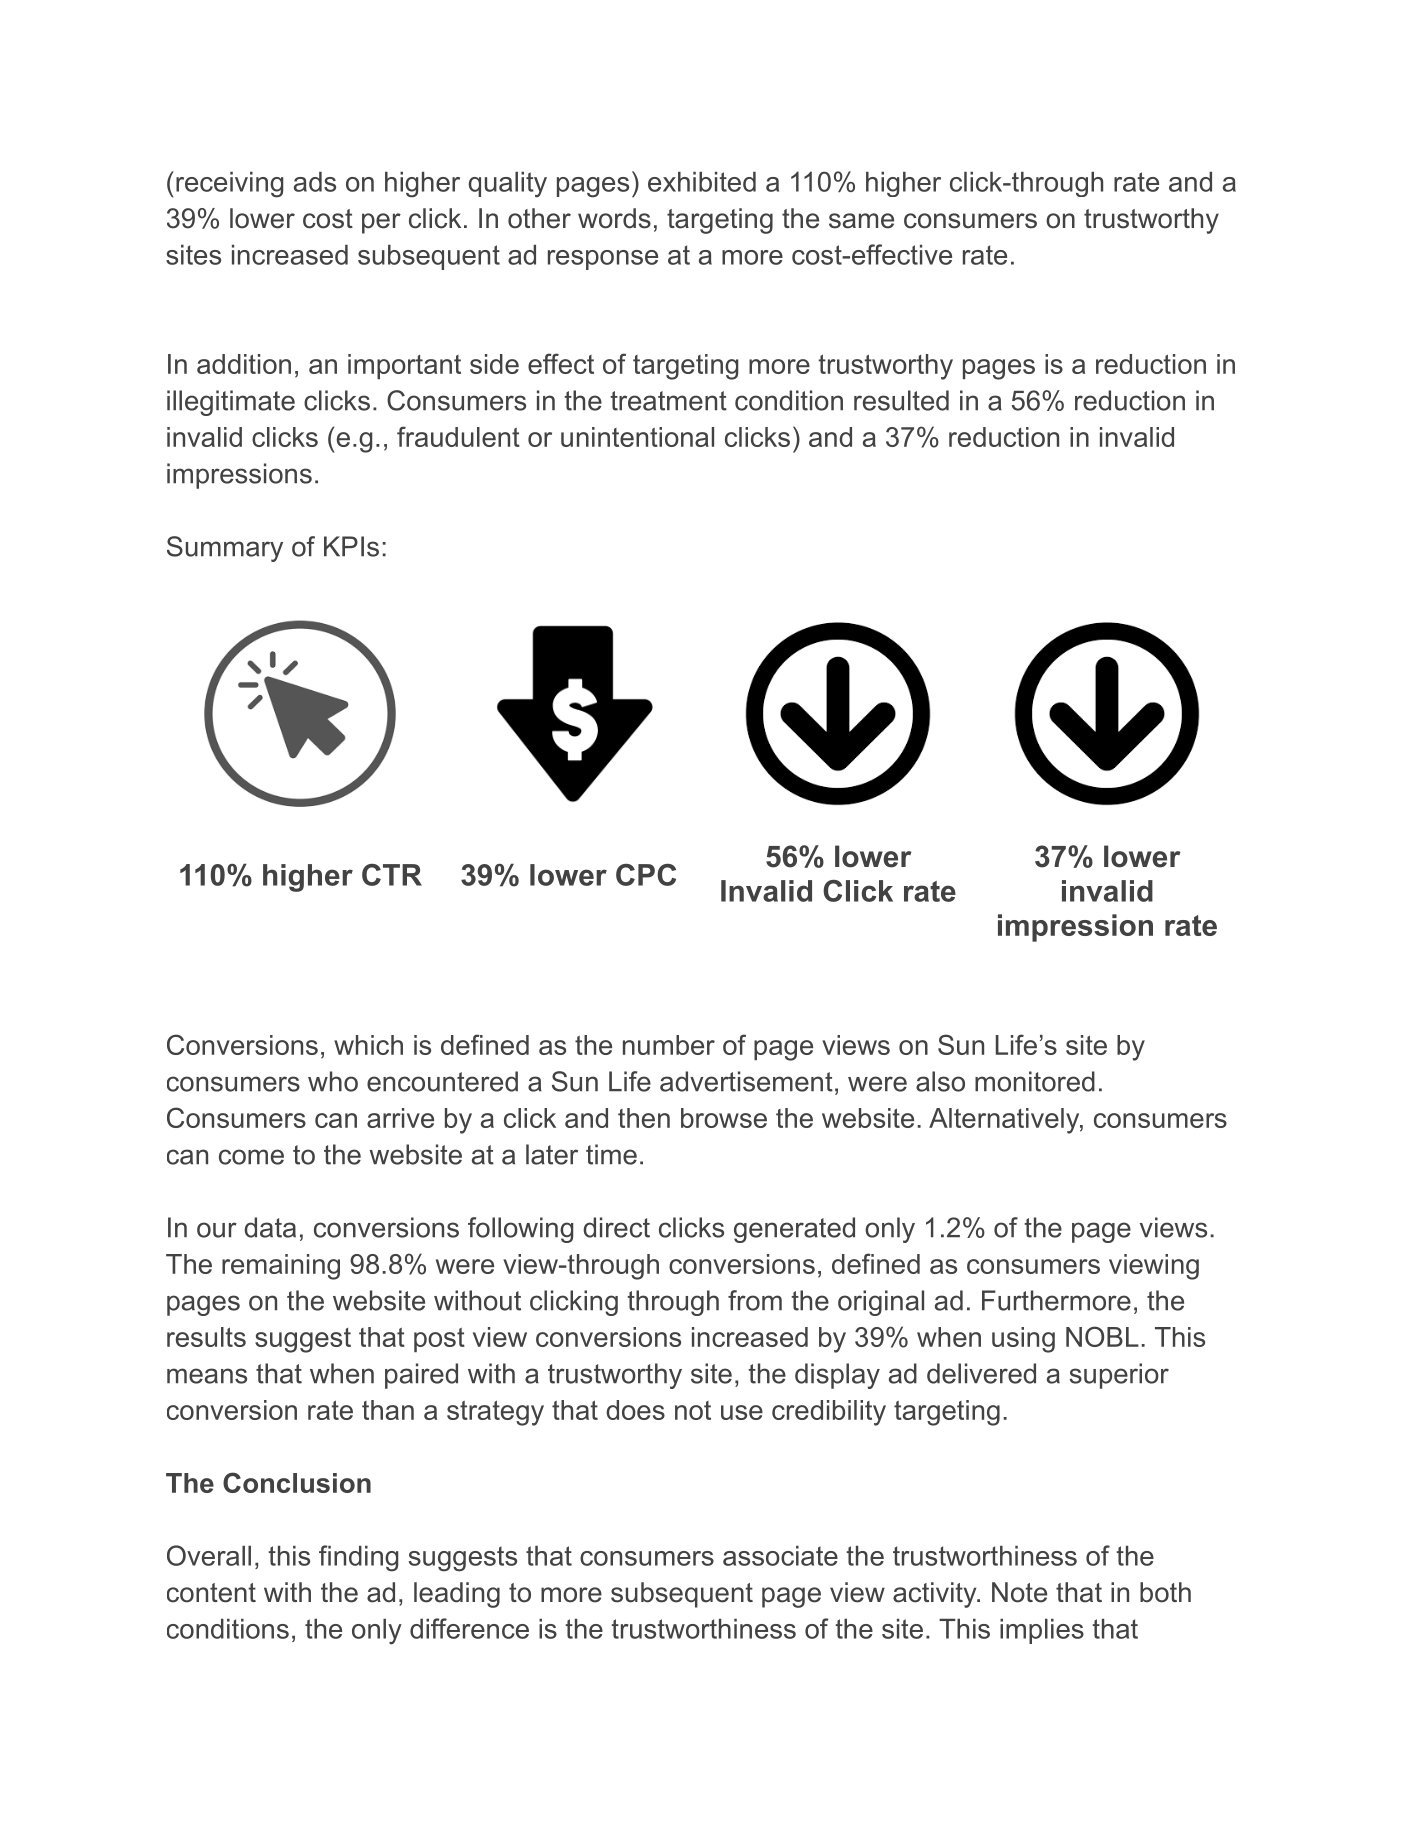  What do you see at coordinates (755, 1300) in the page?
I see `from` at bounding box center [755, 1300].
